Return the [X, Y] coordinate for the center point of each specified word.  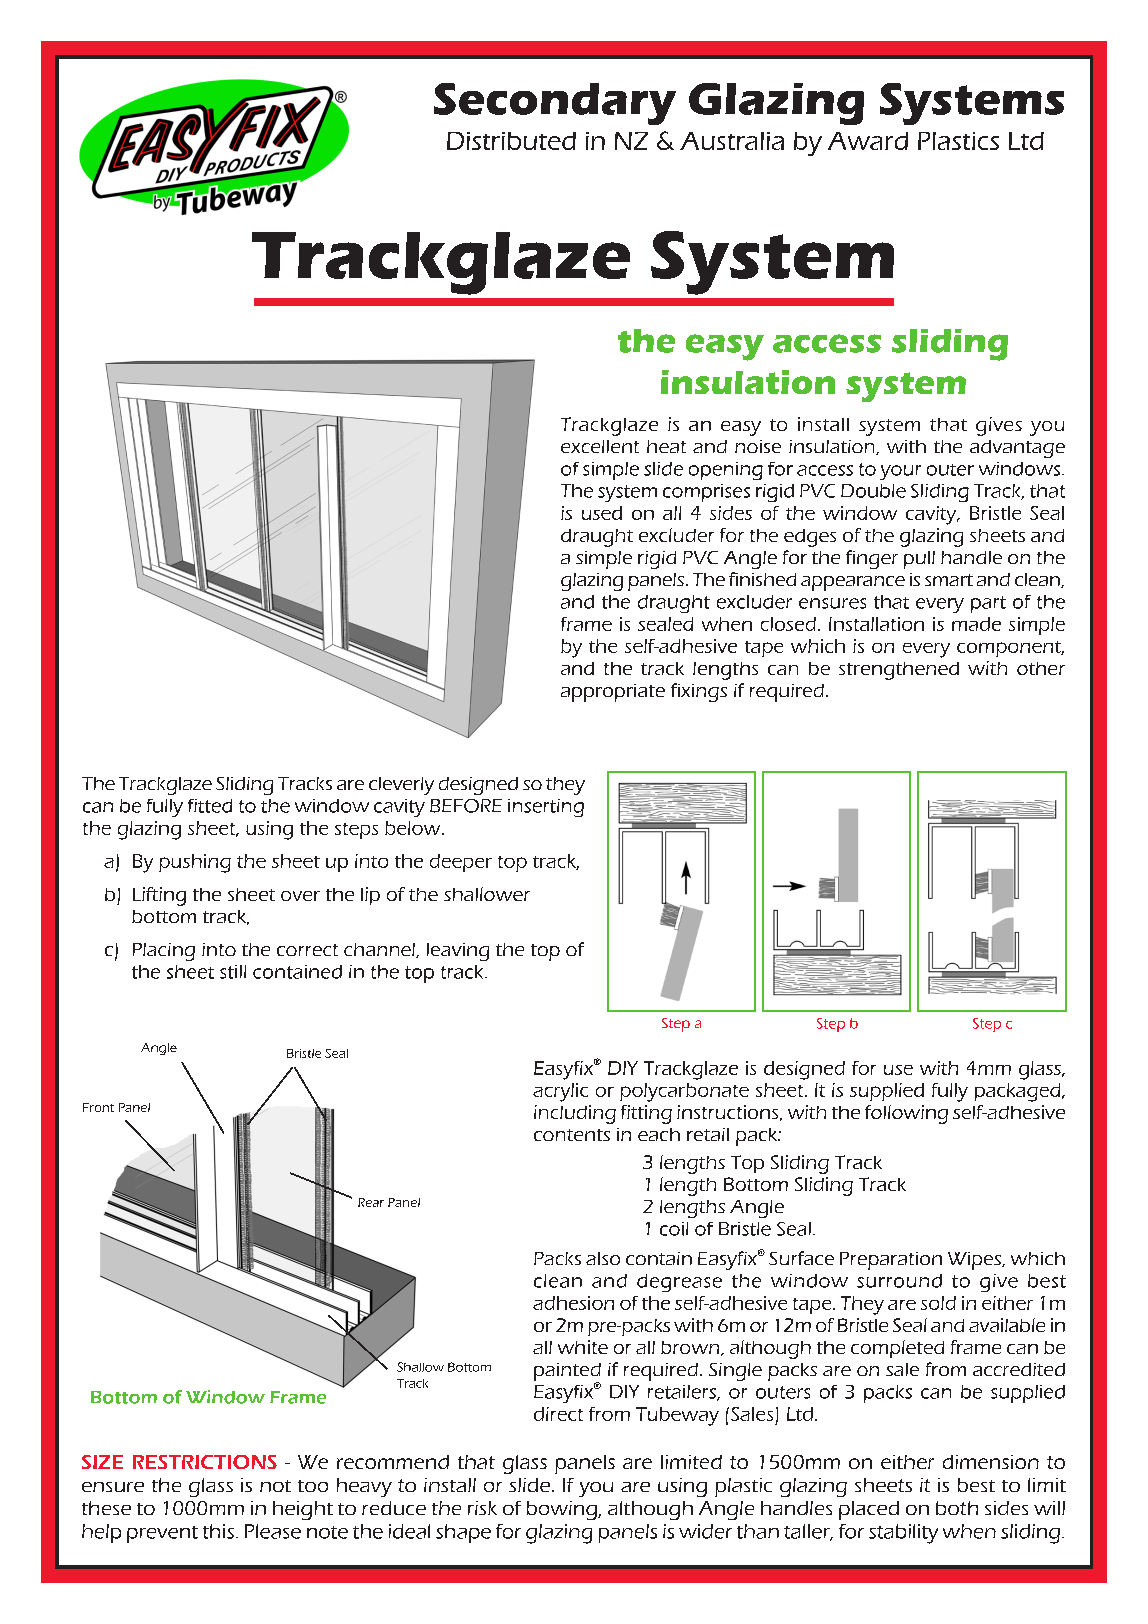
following [906, 1114]
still [233, 972]
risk [482, 1508]
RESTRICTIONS [205, 1462]
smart [949, 580]
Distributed [511, 141]
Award [868, 141]
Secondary [555, 104]
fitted [210, 806]
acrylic [560, 1092]
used [602, 513]
